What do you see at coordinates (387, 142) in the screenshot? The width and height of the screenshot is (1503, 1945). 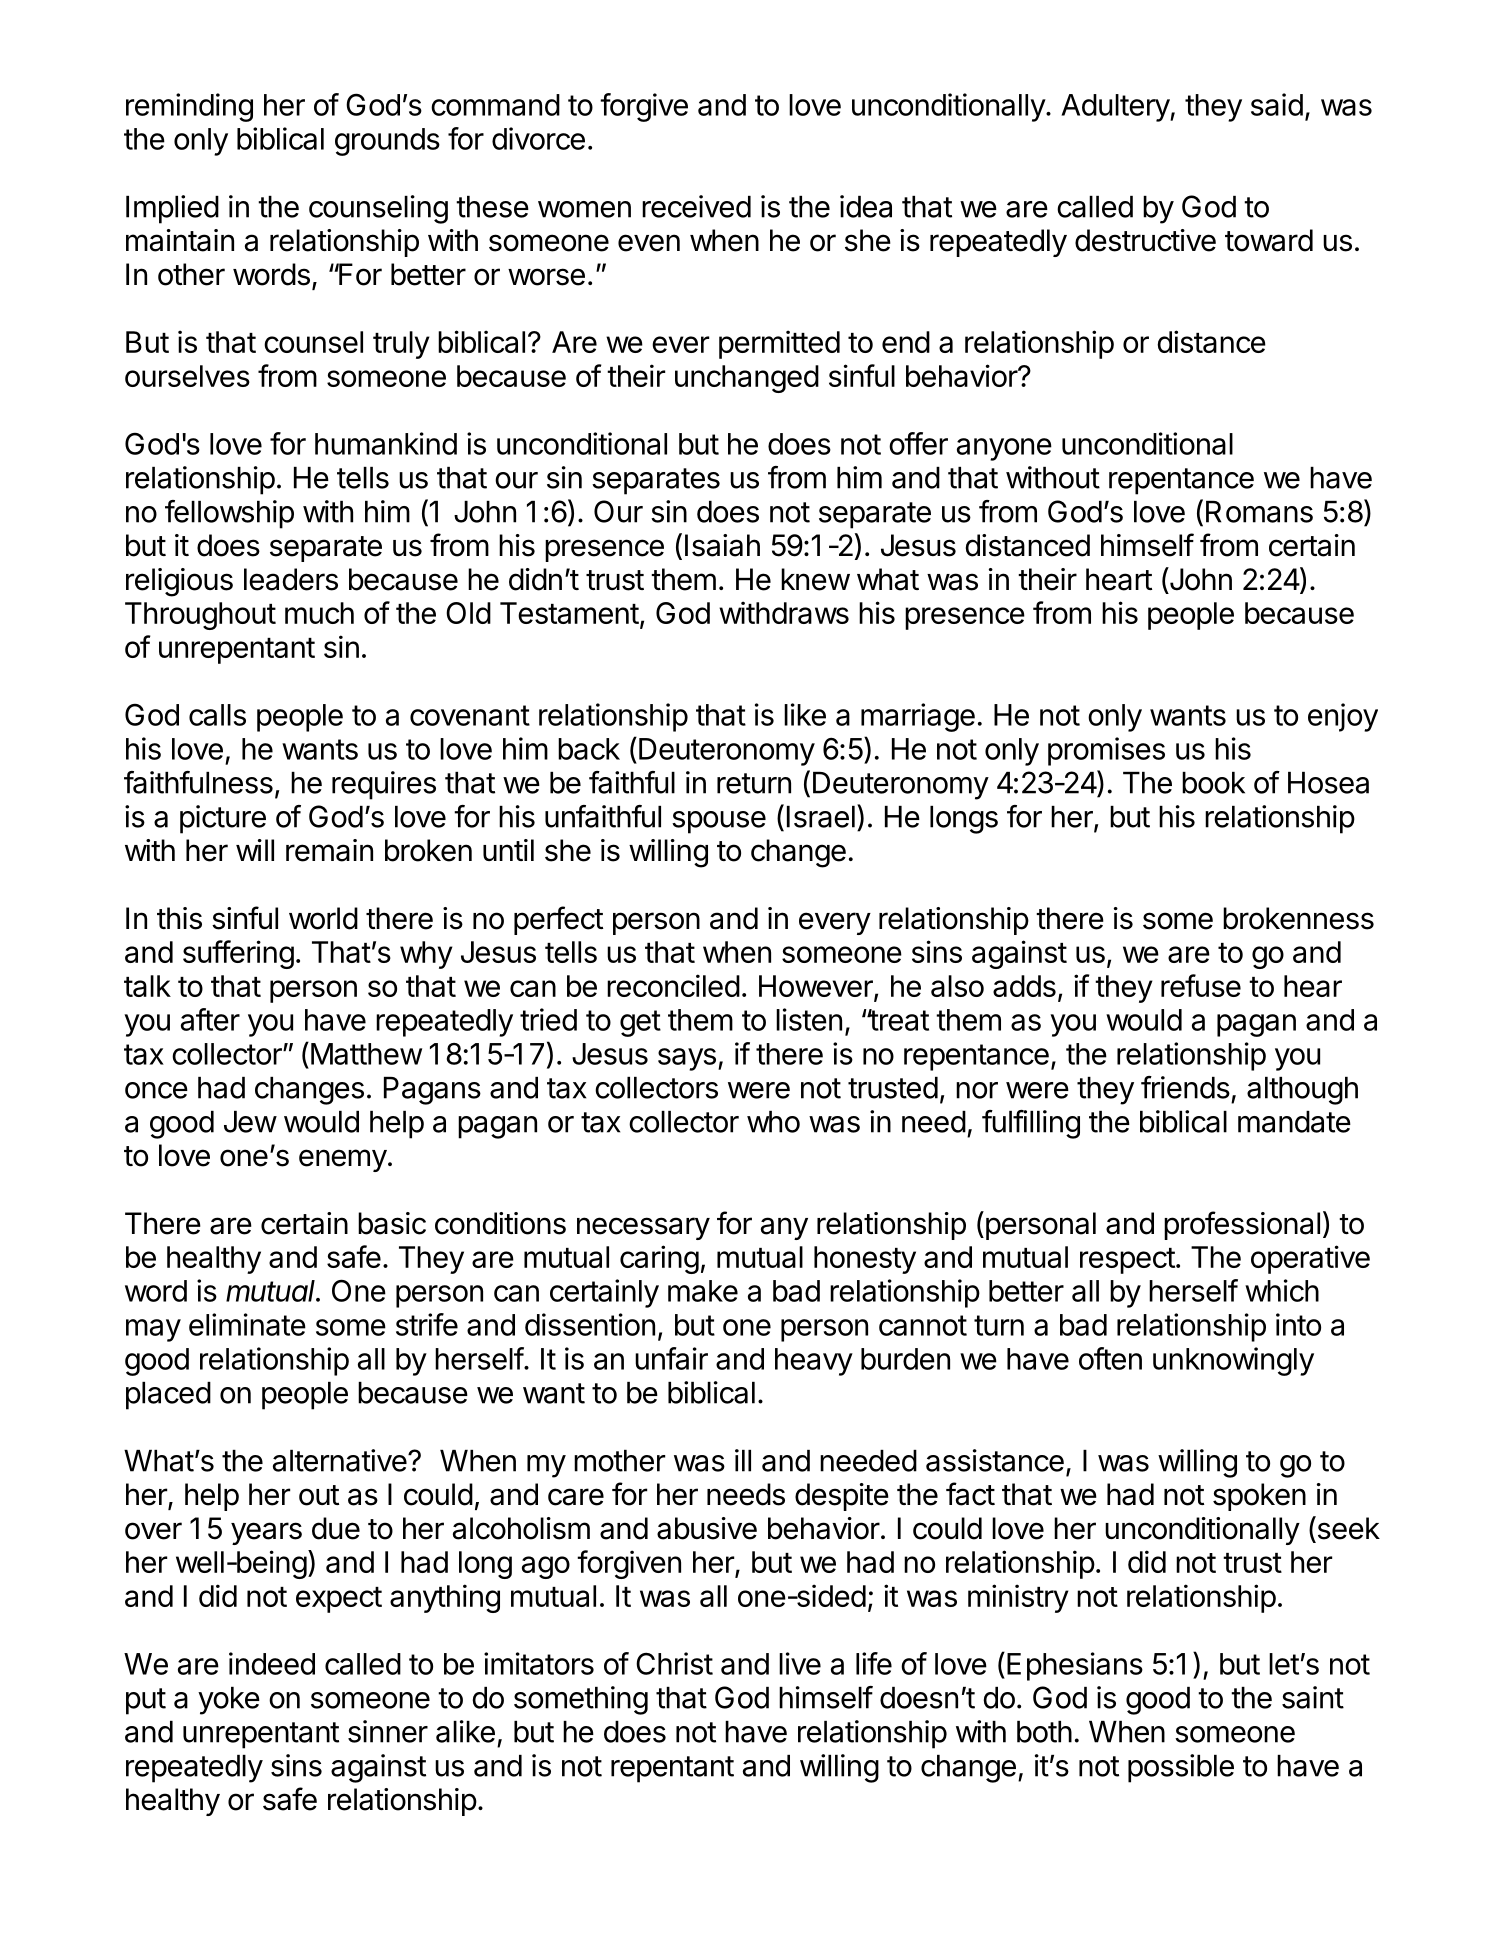 I see `grounds` at bounding box center [387, 142].
